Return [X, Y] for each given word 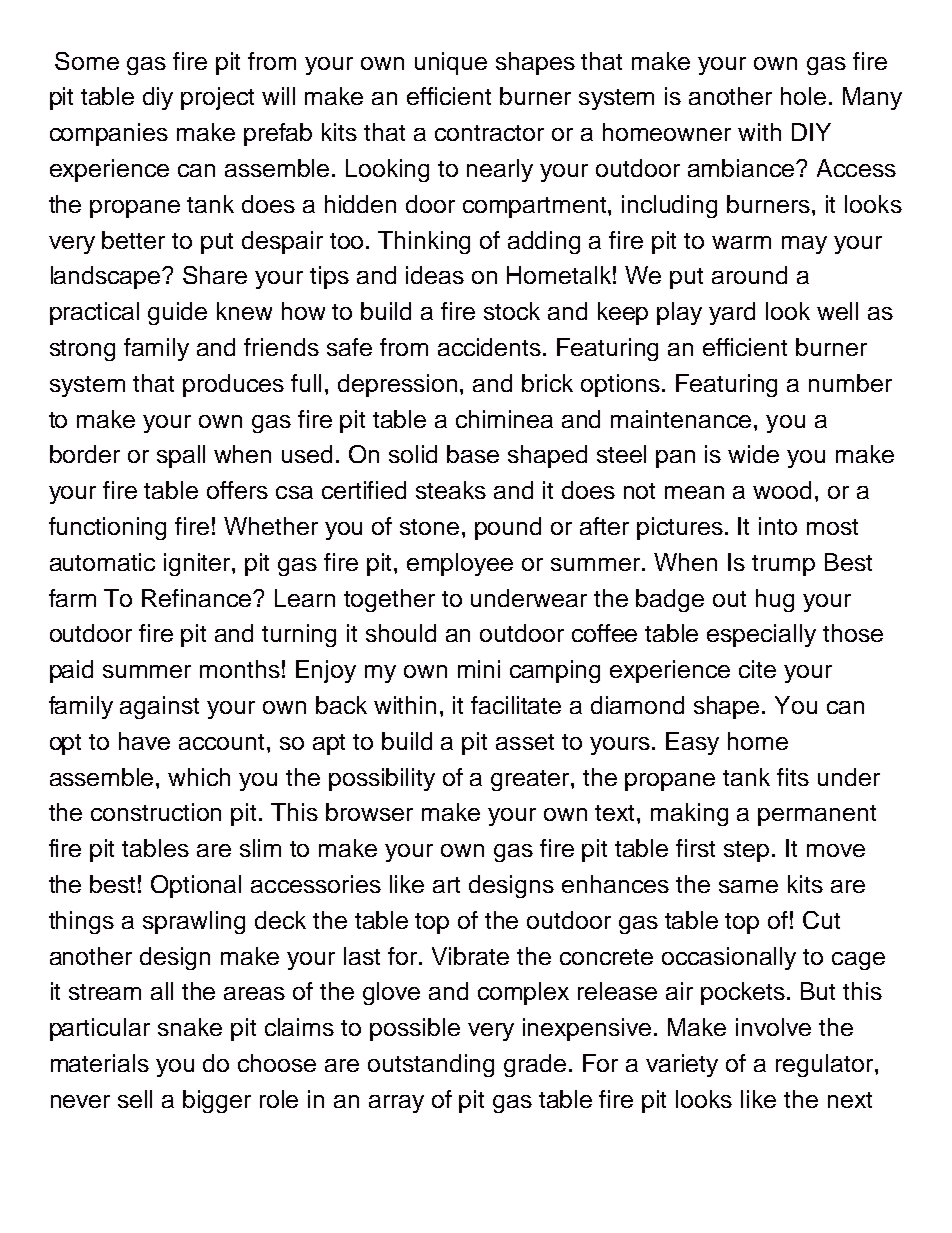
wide [753, 454]
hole [803, 96]
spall [181, 456]
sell [135, 1099]
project [217, 98]
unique [451, 63]
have [144, 741]
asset [525, 742]
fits [793, 777]
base [473, 454]
